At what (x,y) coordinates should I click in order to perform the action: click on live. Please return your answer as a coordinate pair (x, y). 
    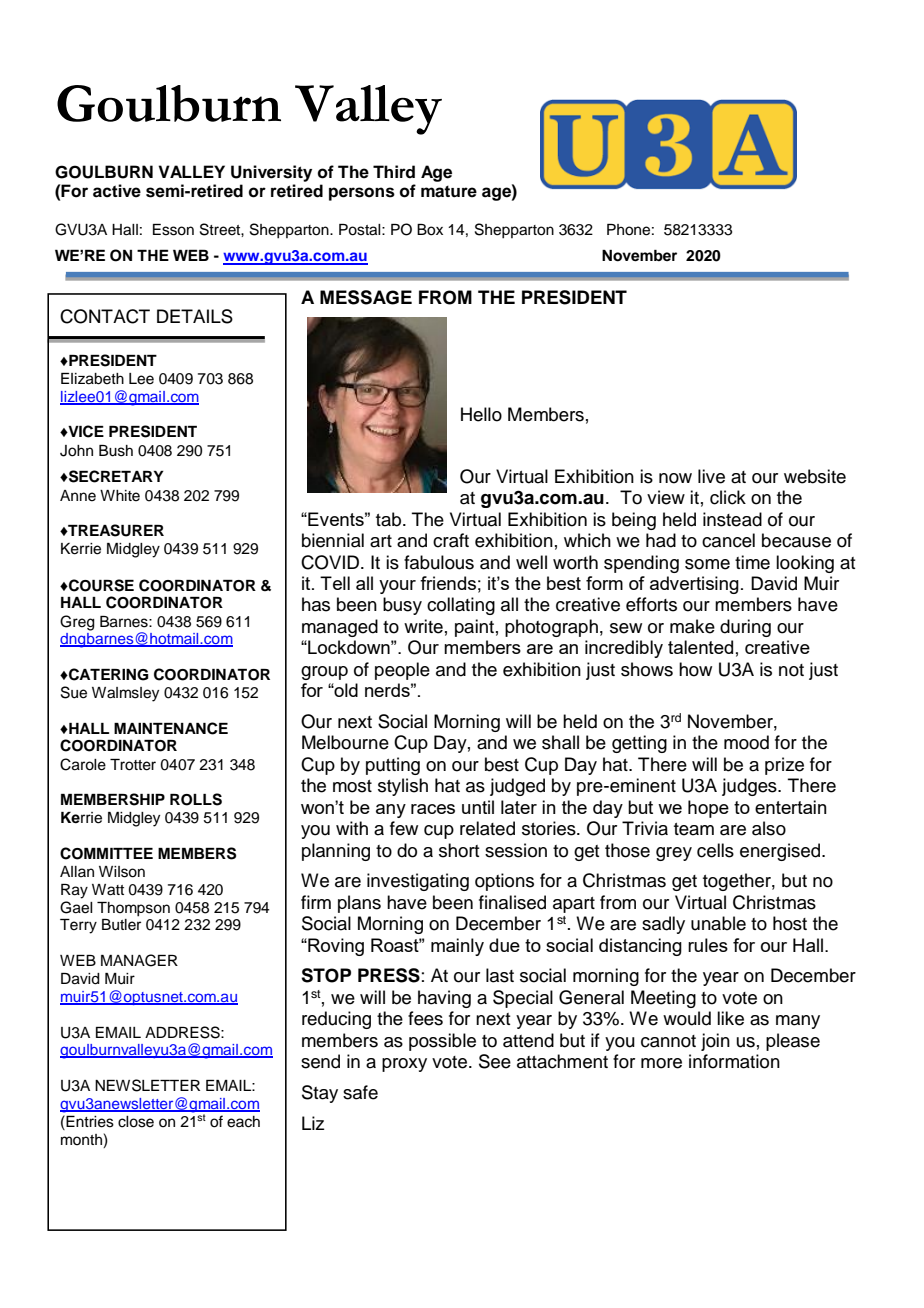
    Looking at the image, I should click on (711, 476).
